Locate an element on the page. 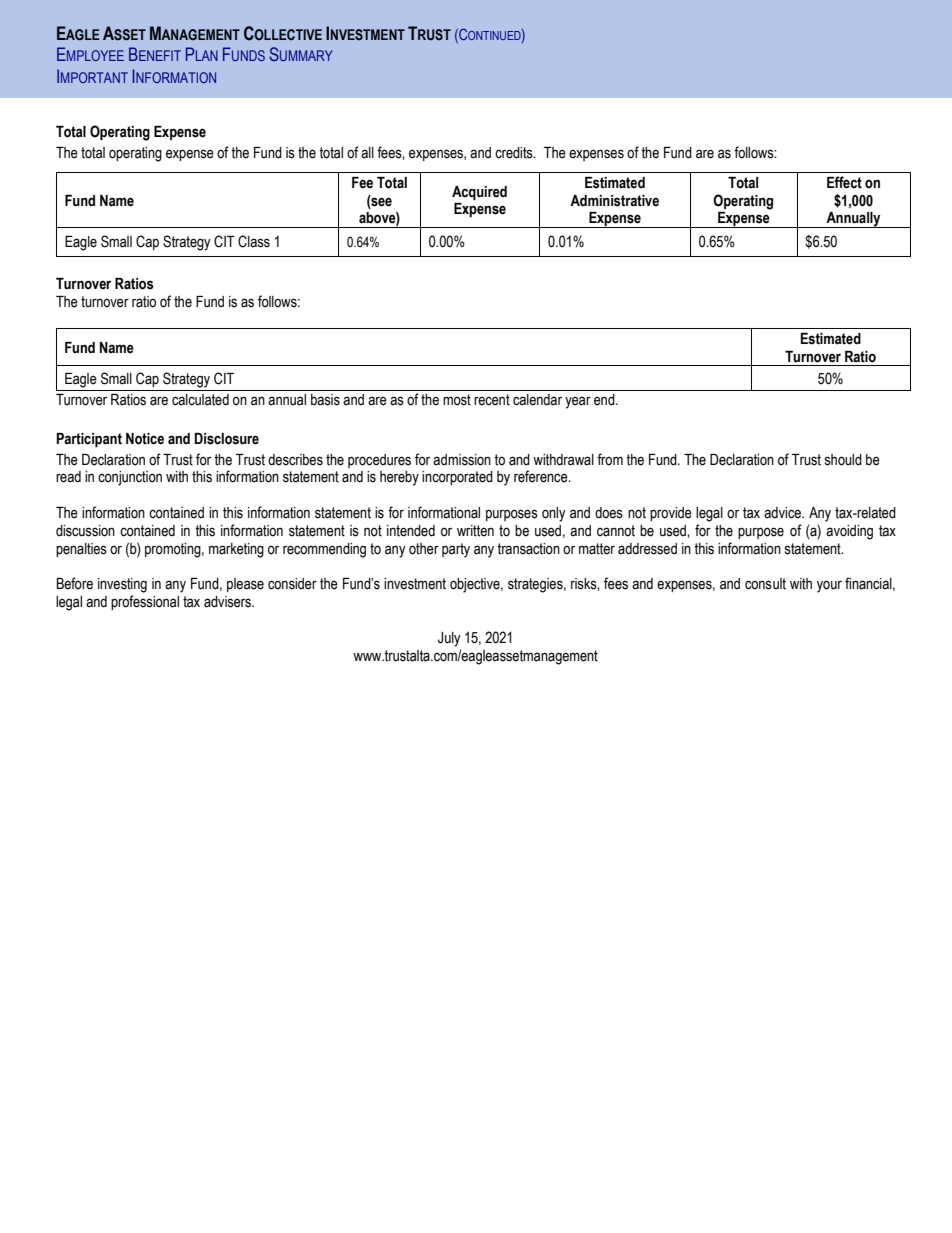 This page has height=1233, width=952. professional is located at coordinates (145, 602).
